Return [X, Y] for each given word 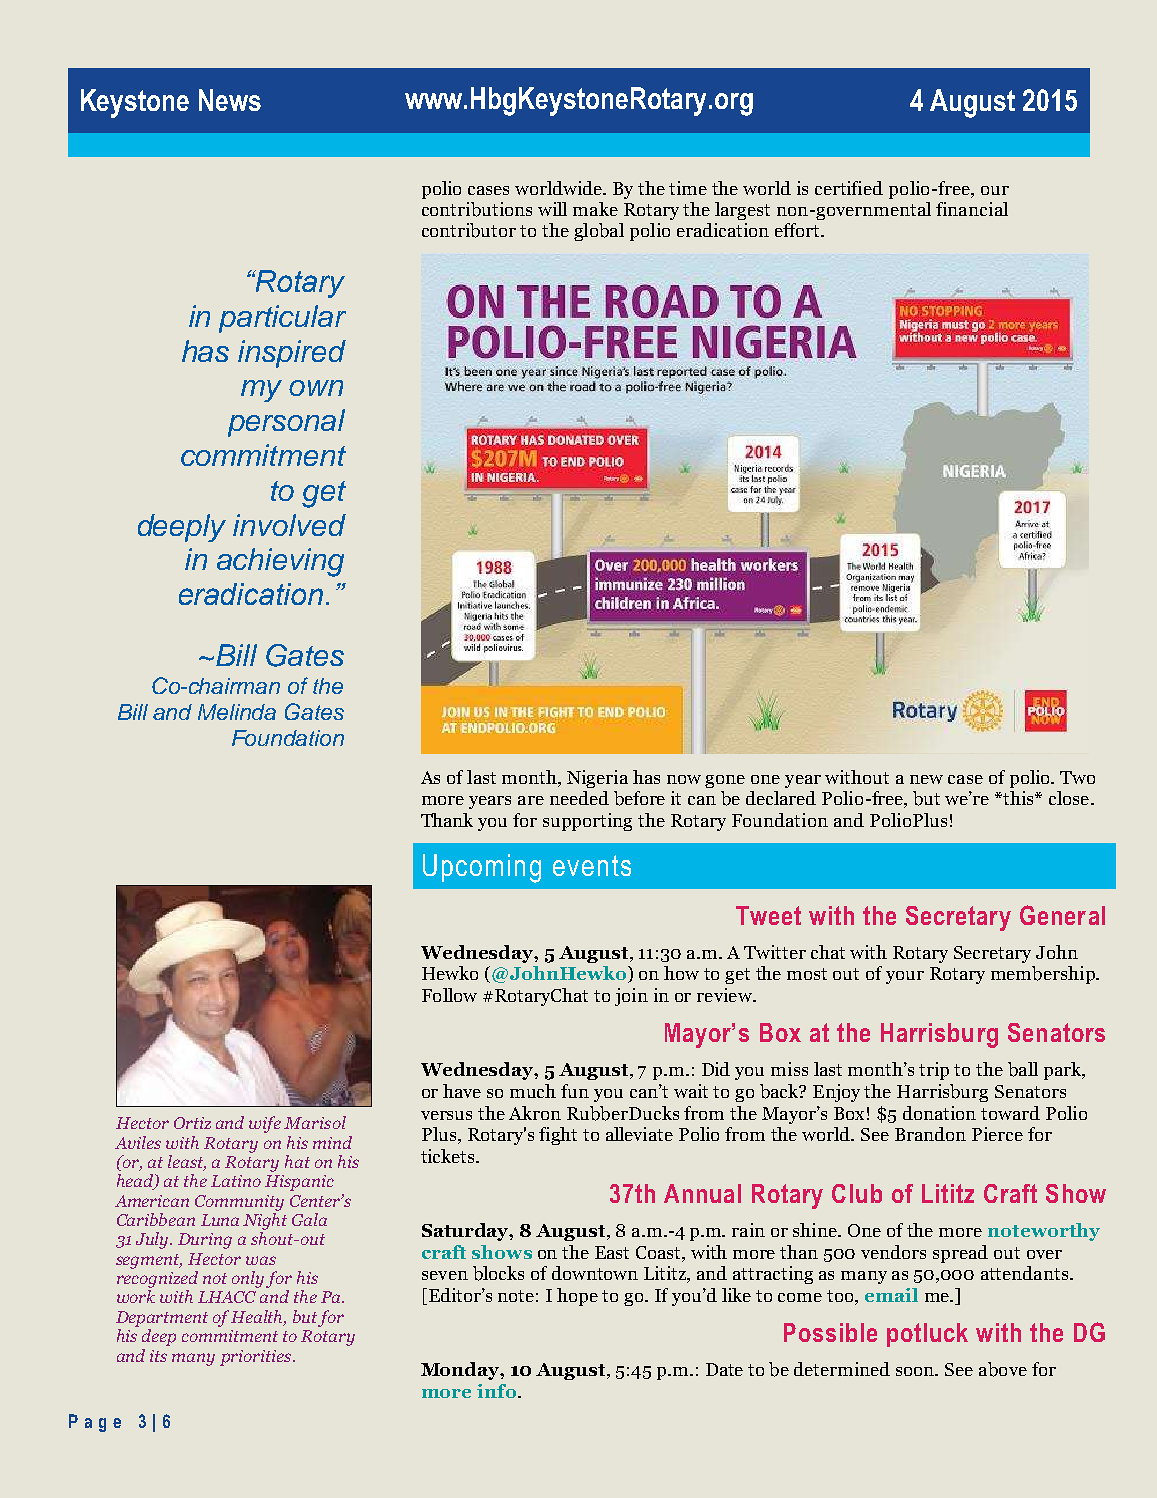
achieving [280, 562]
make [595, 209]
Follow [449, 995]
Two [1077, 777]
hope [577, 1297]
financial [972, 209]
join [631, 997]
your [905, 977]
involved [289, 525]
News [230, 100]
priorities [257, 1358]
